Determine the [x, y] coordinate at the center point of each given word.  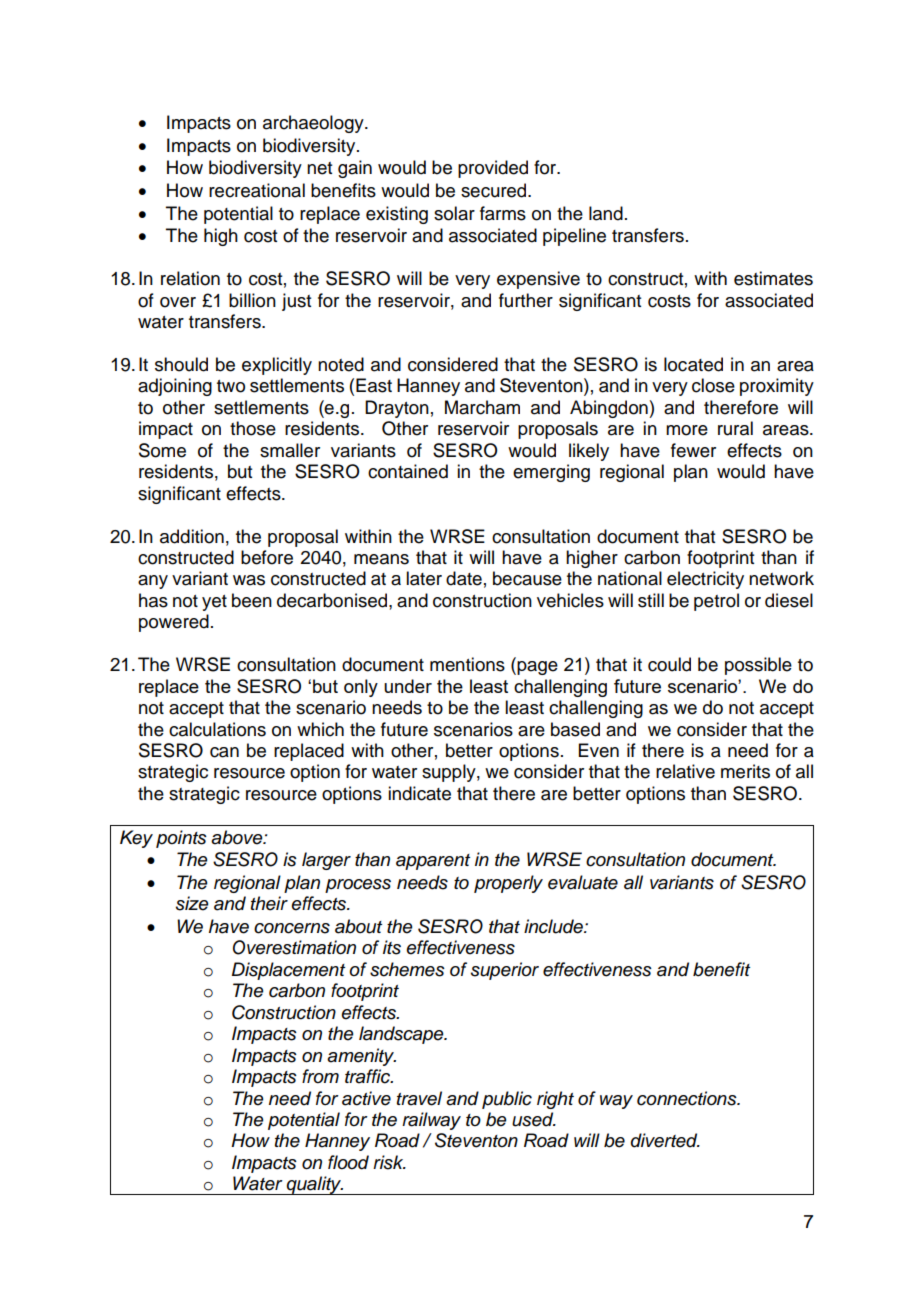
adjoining [175, 387]
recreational [257, 190]
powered [174, 623]
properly [508, 884]
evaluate [583, 882]
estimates [773, 278]
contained [408, 471]
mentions [467, 664]
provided [493, 169]
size [192, 903]
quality [314, 1185]
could [669, 664]
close [713, 385]
